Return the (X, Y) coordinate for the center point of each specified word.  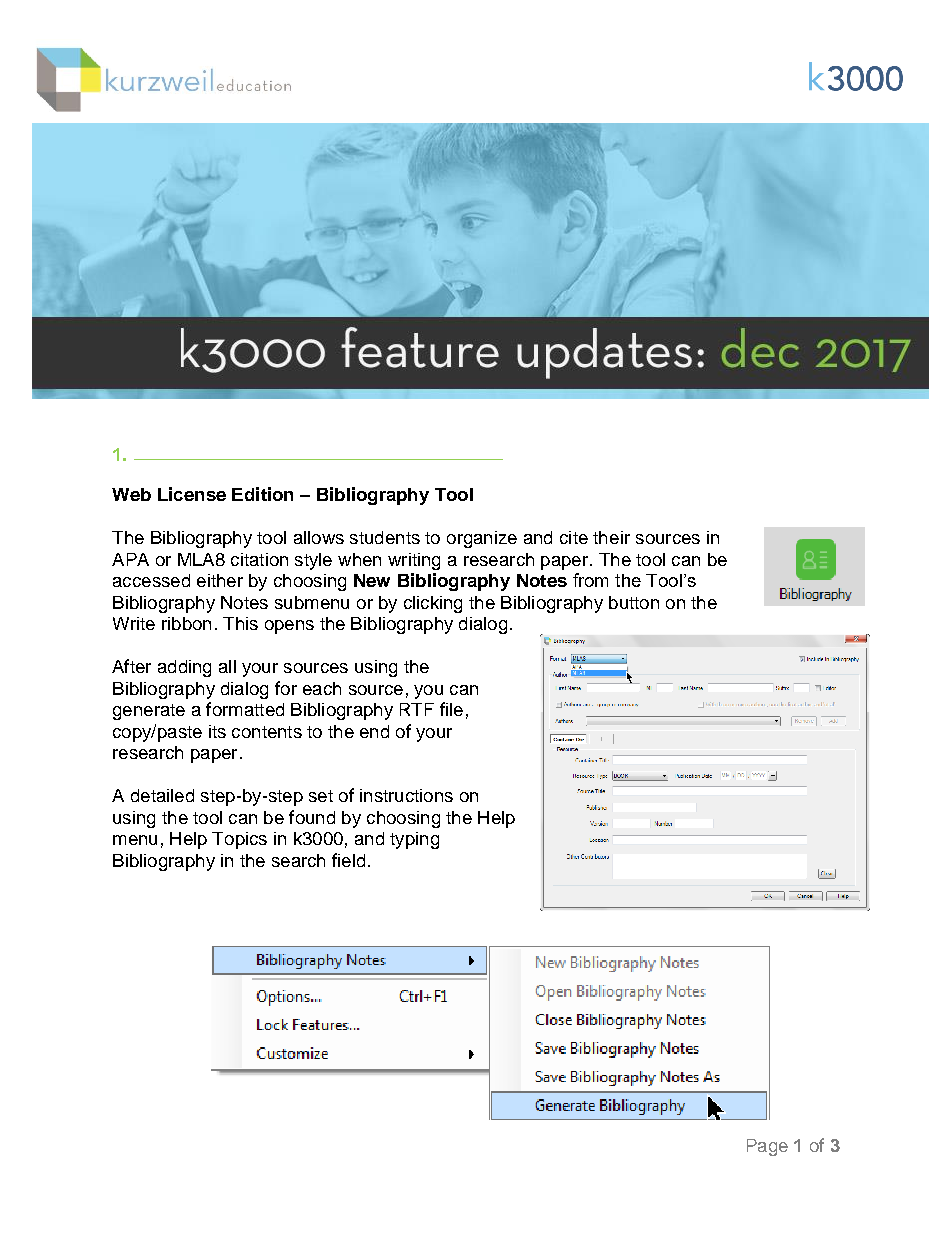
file (451, 709)
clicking (433, 604)
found (312, 817)
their (611, 537)
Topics (239, 840)
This (240, 623)
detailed (162, 795)
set (321, 796)
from (590, 580)
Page (767, 1147)
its (217, 731)
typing (414, 840)
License (192, 494)
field (348, 860)
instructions (406, 795)
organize (482, 539)
